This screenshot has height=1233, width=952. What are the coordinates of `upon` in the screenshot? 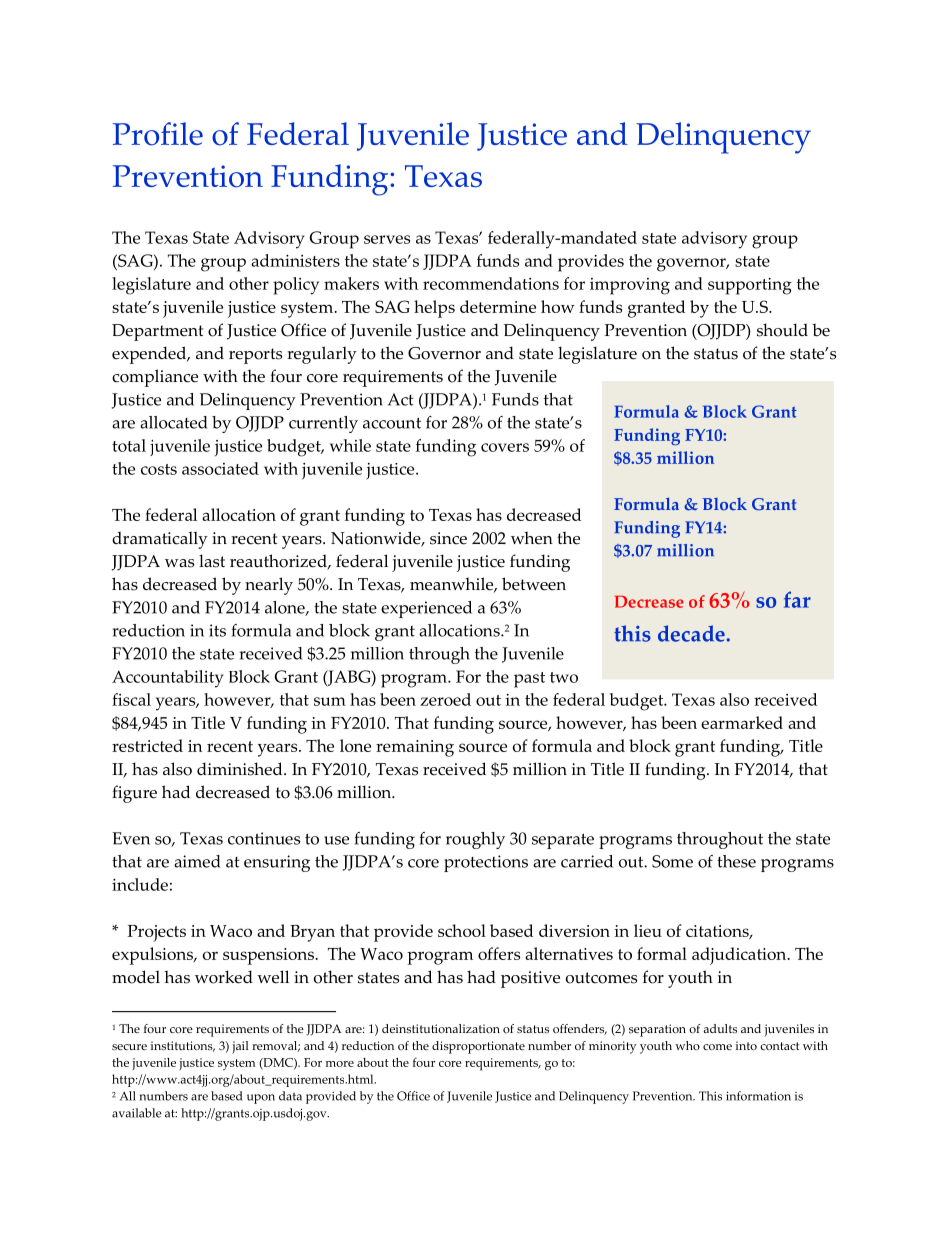 It's located at (261, 1099).
